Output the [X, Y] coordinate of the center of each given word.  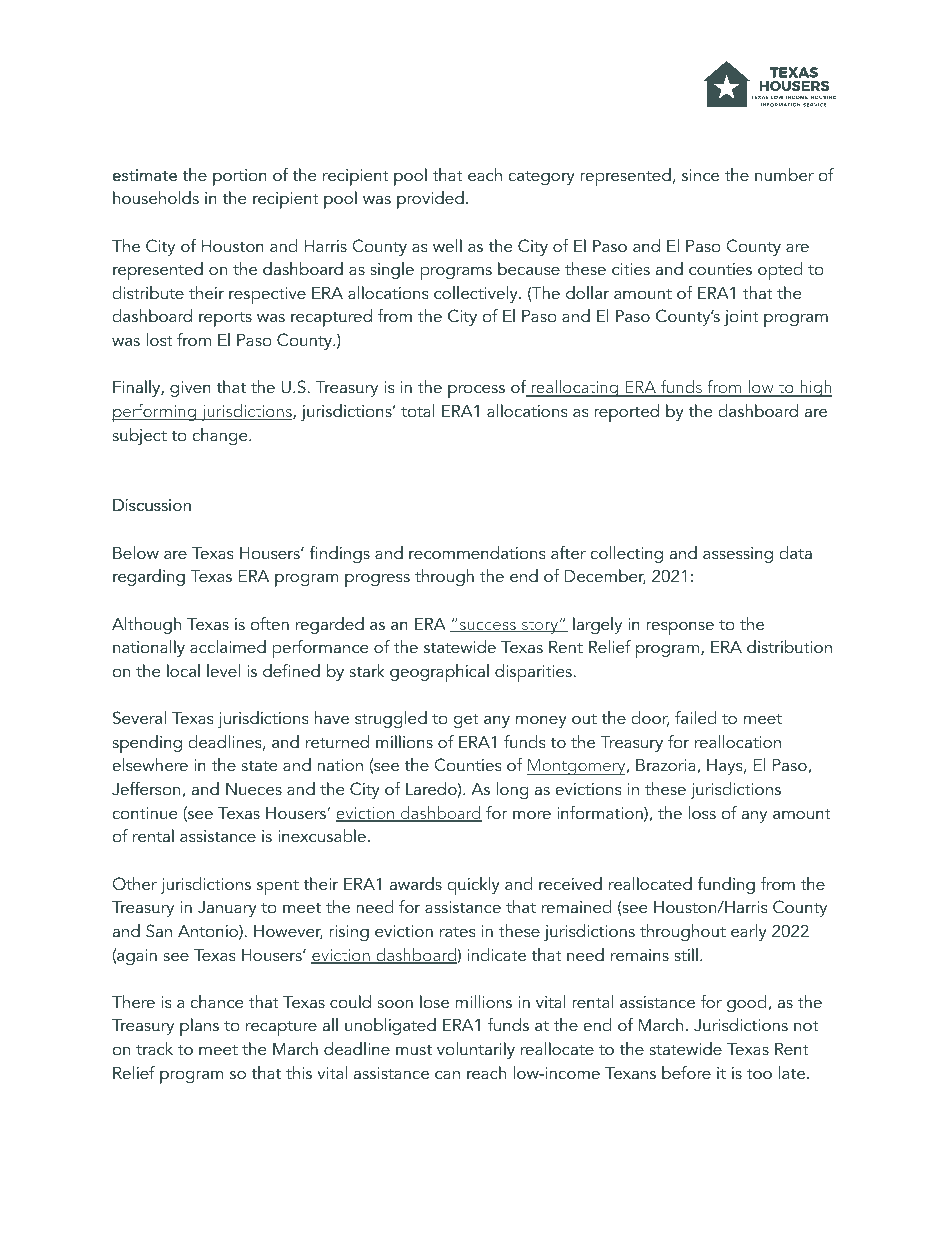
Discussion [152, 505]
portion [240, 177]
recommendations [477, 552]
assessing [738, 555]
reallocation [738, 741]
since [700, 175]
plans [199, 1027]
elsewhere [150, 764]
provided [430, 200]
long [512, 790]
